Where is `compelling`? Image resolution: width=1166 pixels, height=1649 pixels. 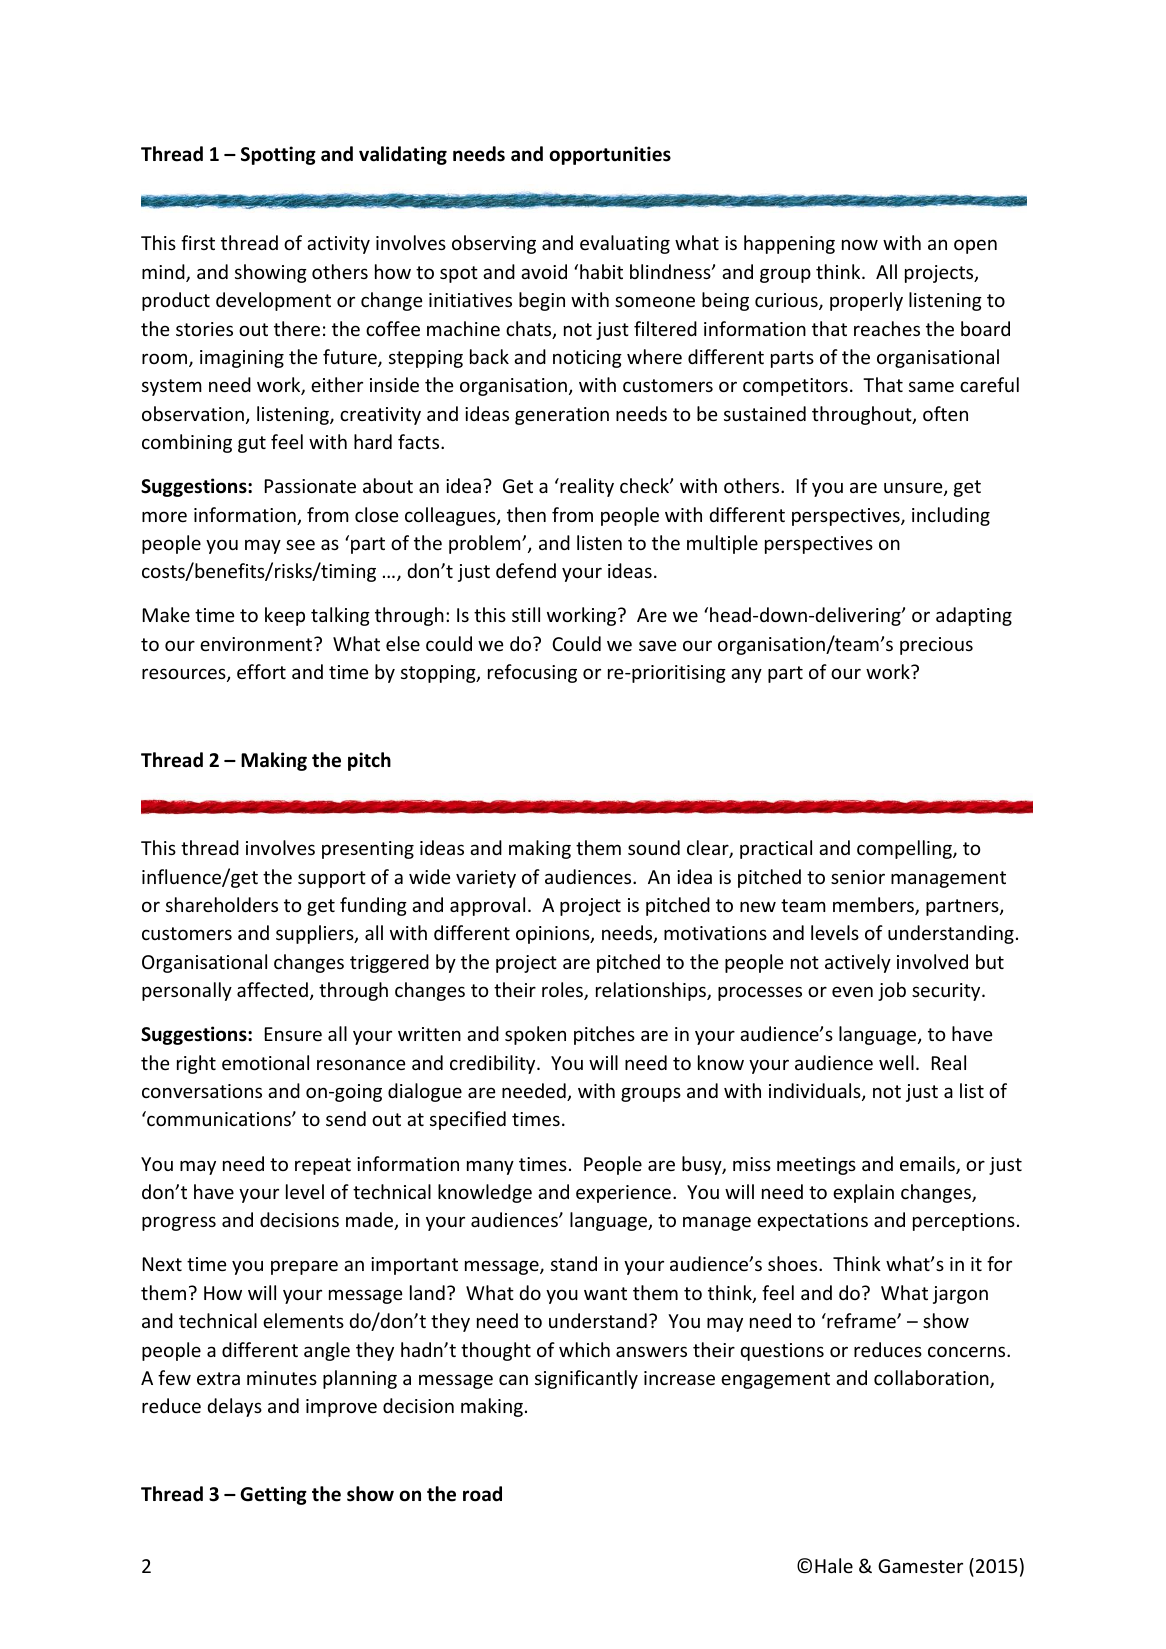 compelling is located at coordinates (905, 849).
